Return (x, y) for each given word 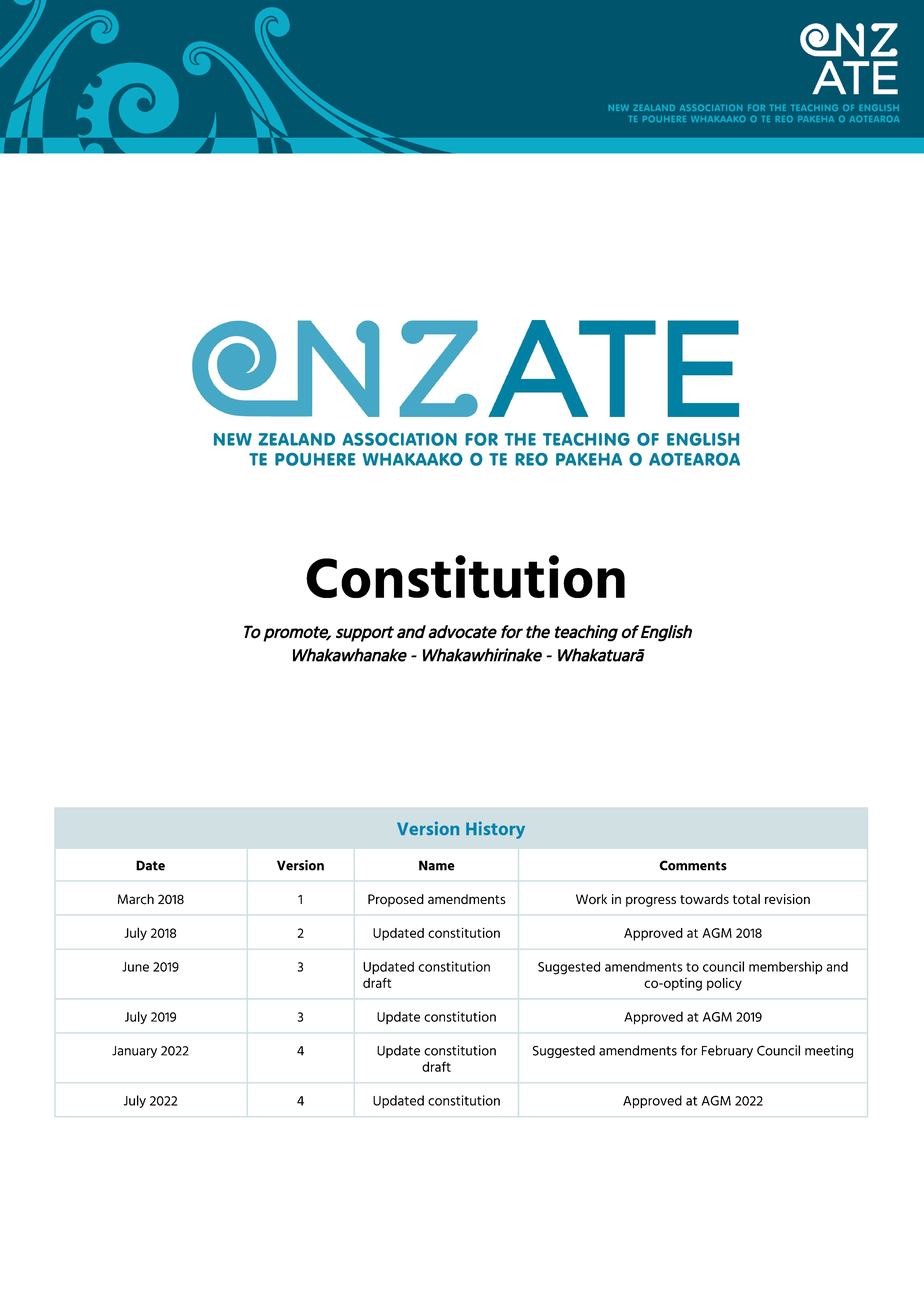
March (136, 899)
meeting (829, 1051)
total (746, 899)
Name (437, 865)
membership (785, 968)
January (134, 1052)
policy (724, 984)
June (135, 967)
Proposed (396, 900)
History (495, 830)
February (727, 1051)
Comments (693, 865)
